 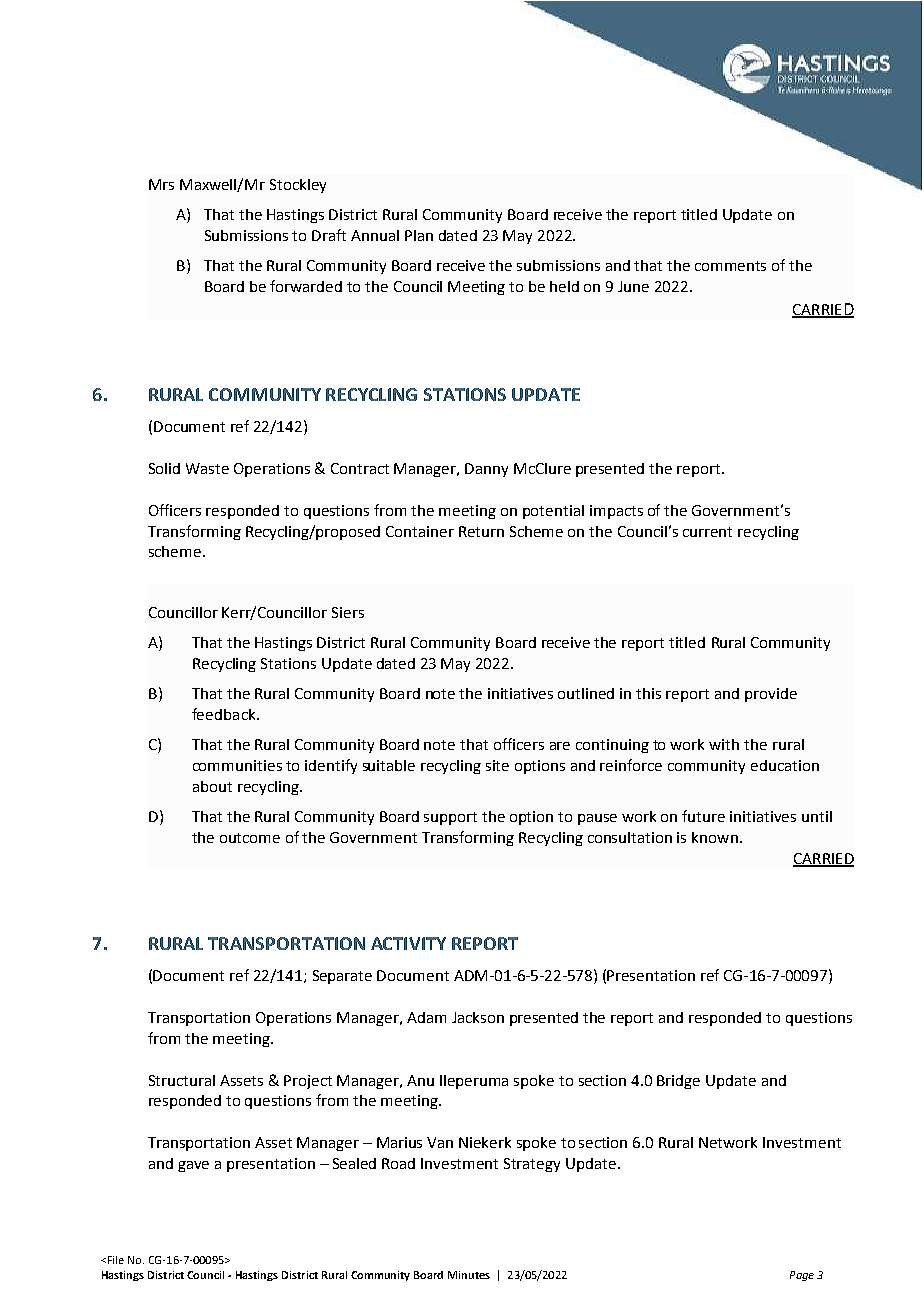 I want to click on comments, so click(x=730, y=266).
